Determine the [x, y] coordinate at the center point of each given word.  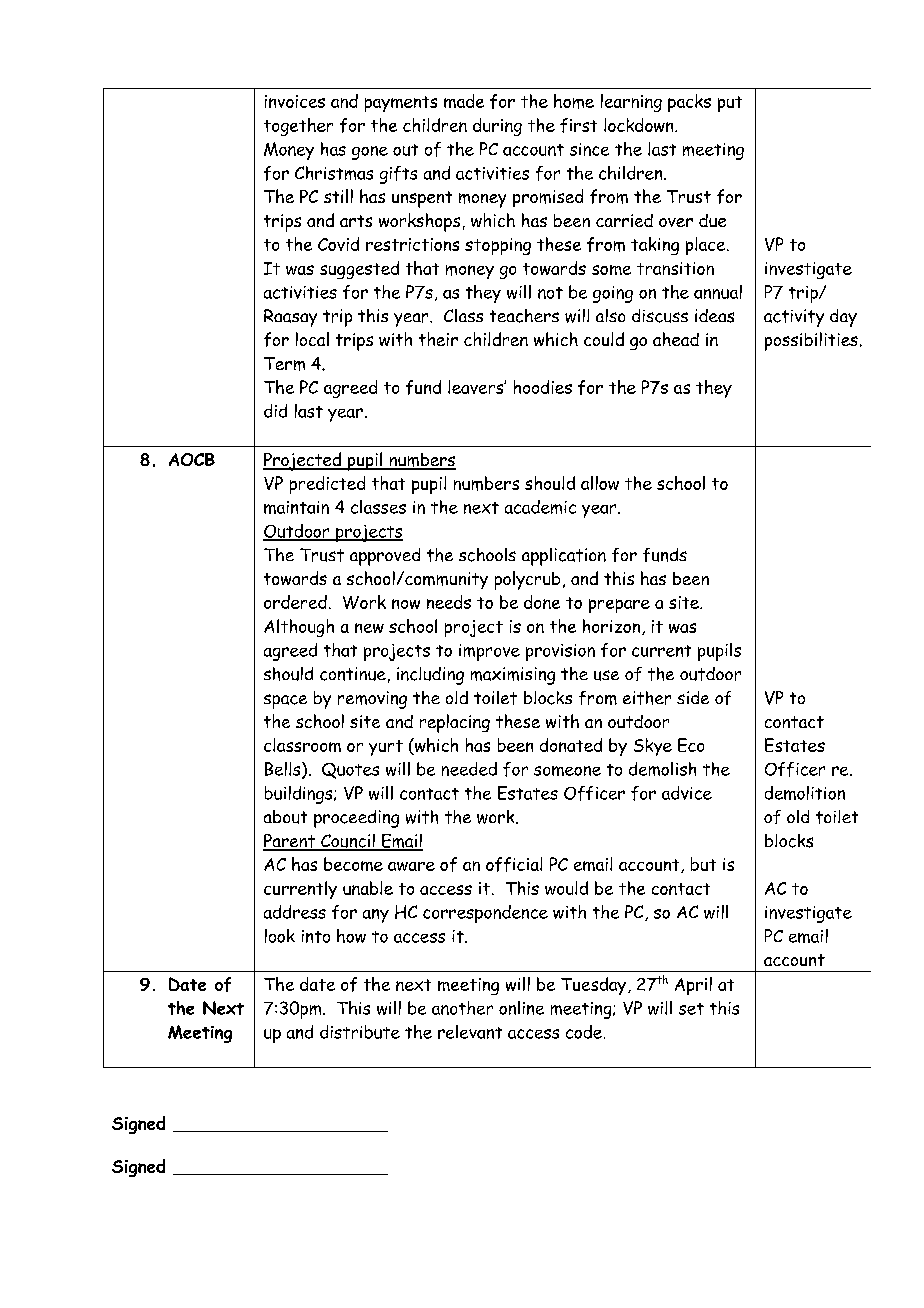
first [578, 125]
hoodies [543, 387]
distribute [360, 1032]
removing [372, 700]
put [730, 104]
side [693, 697]
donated [571, 745]
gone [370, 153]
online [521, 1008]
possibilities [811, 341]
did [275, 411]
